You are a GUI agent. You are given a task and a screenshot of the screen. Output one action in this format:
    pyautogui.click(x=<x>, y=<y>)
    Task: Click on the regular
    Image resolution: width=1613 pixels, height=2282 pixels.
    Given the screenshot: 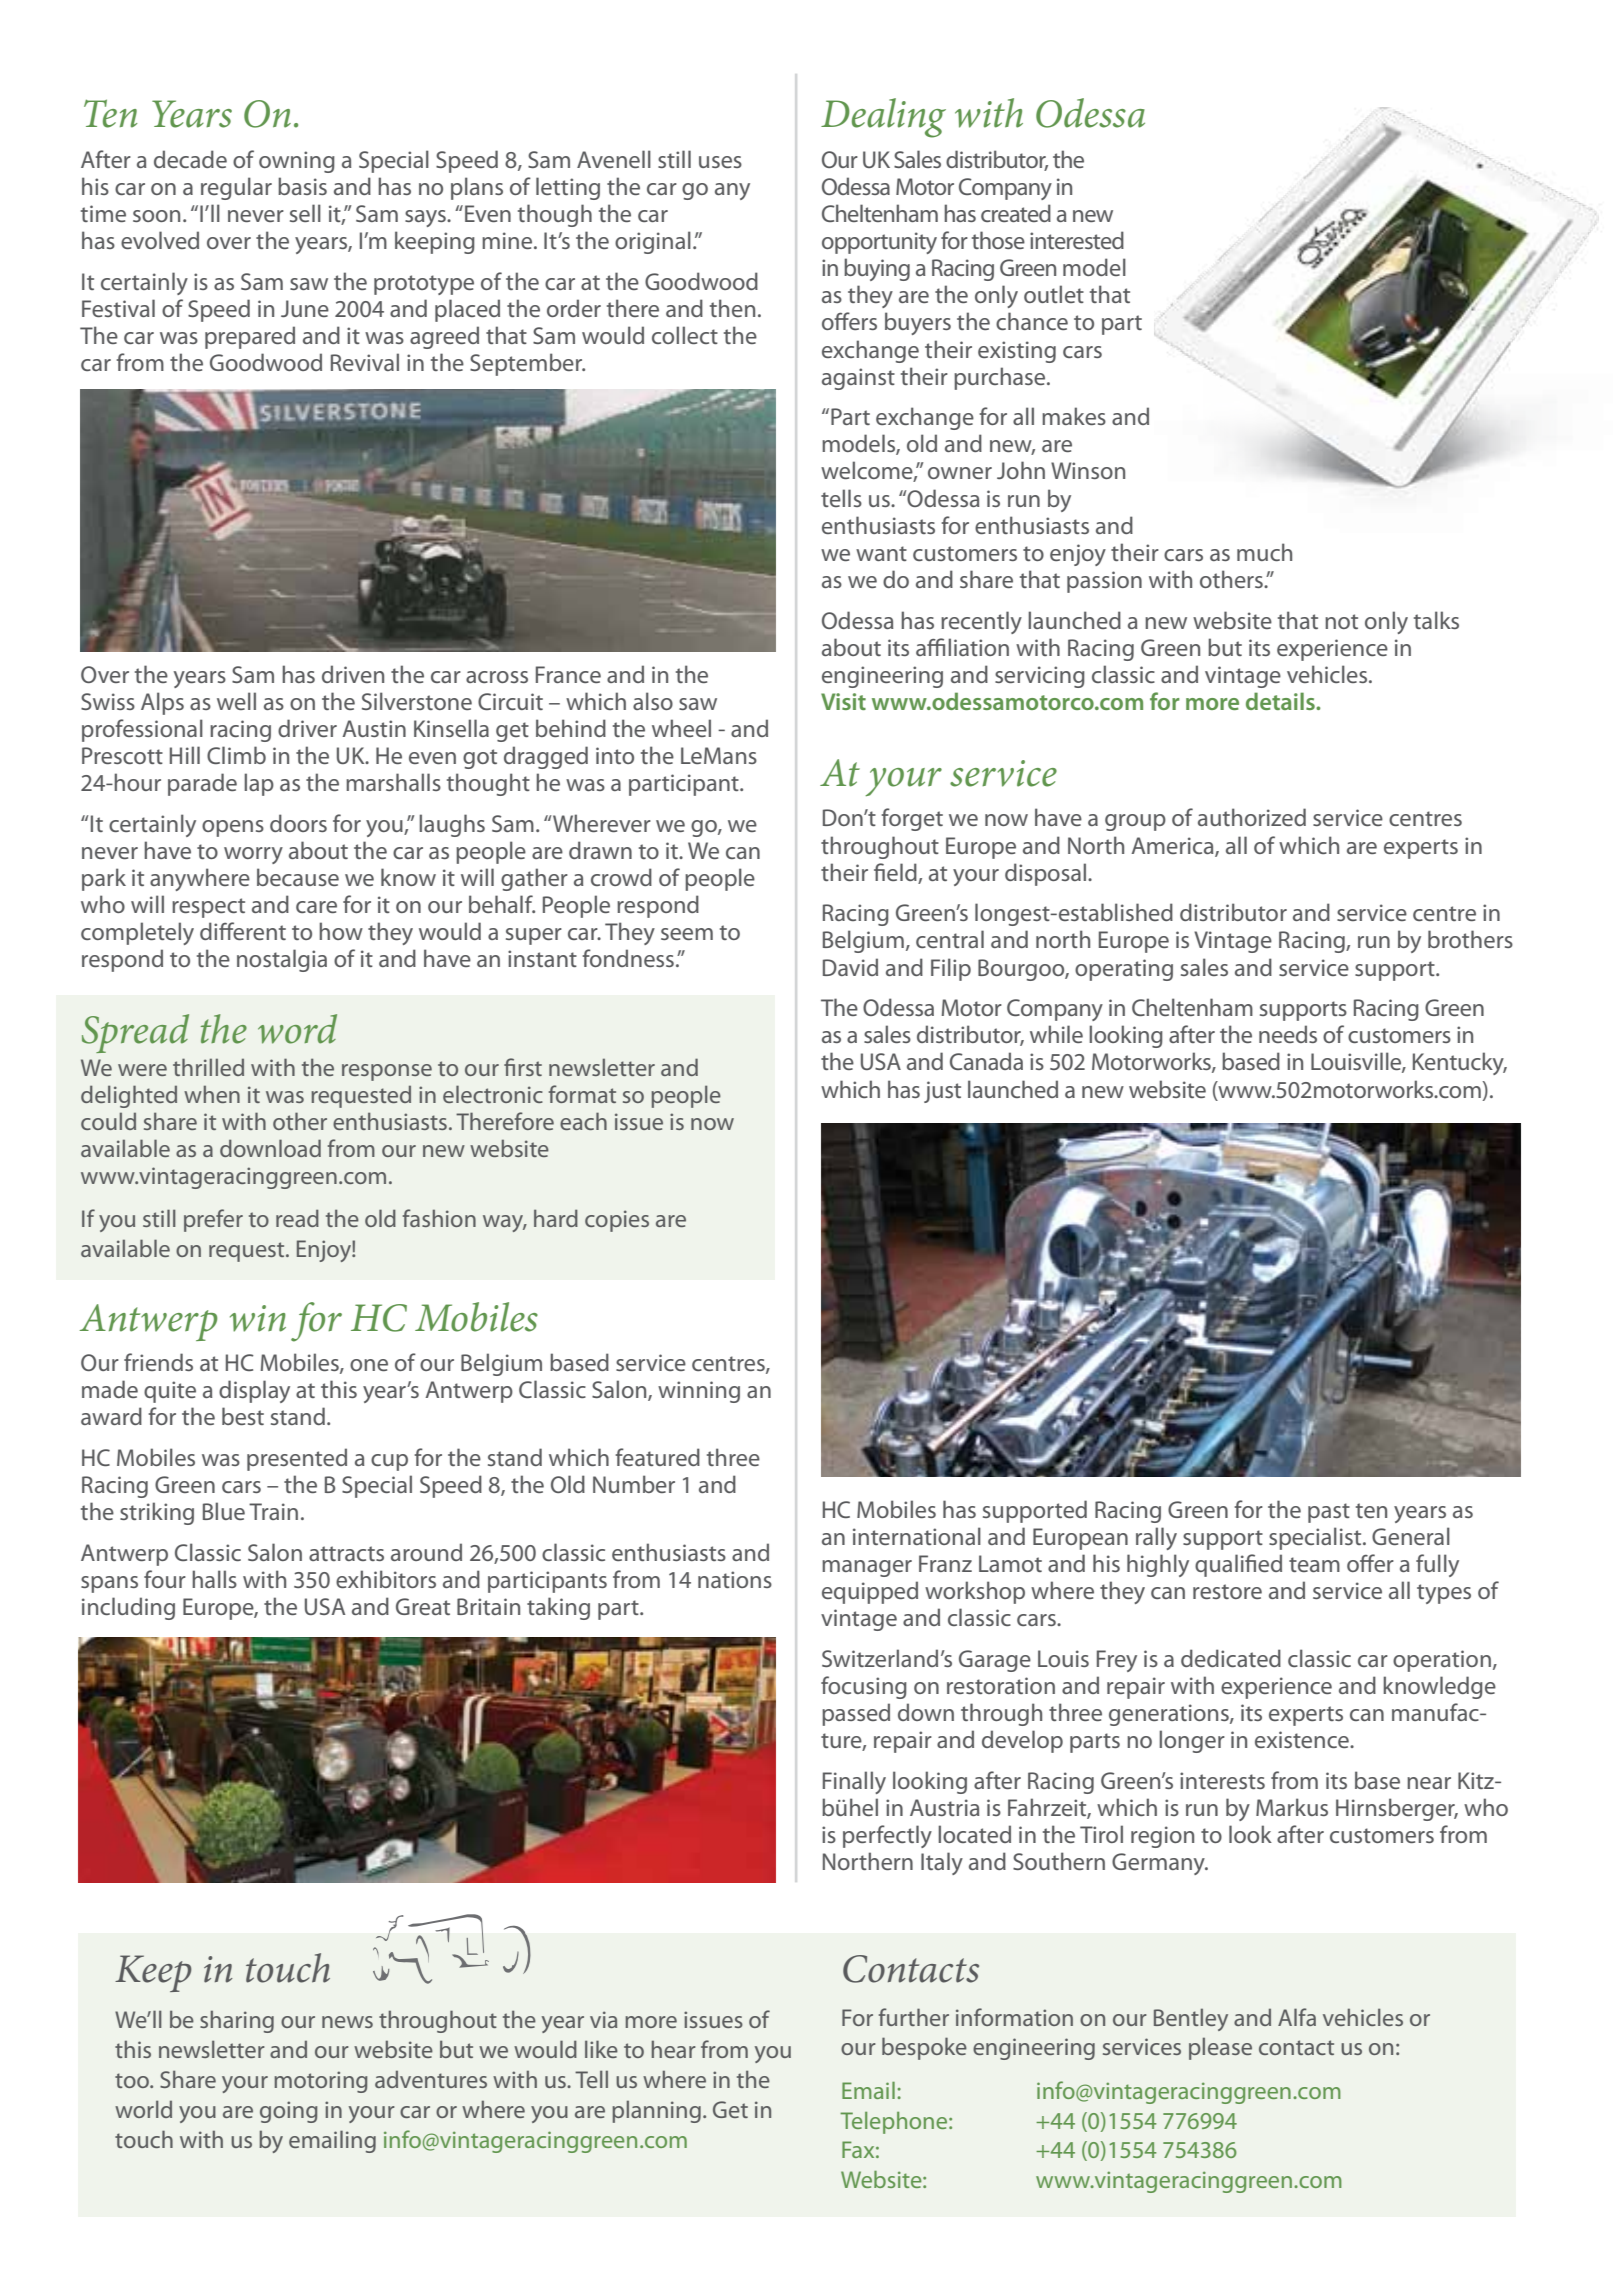 What is the action you would take?
    pyautogui.click(x=236, y=188)
